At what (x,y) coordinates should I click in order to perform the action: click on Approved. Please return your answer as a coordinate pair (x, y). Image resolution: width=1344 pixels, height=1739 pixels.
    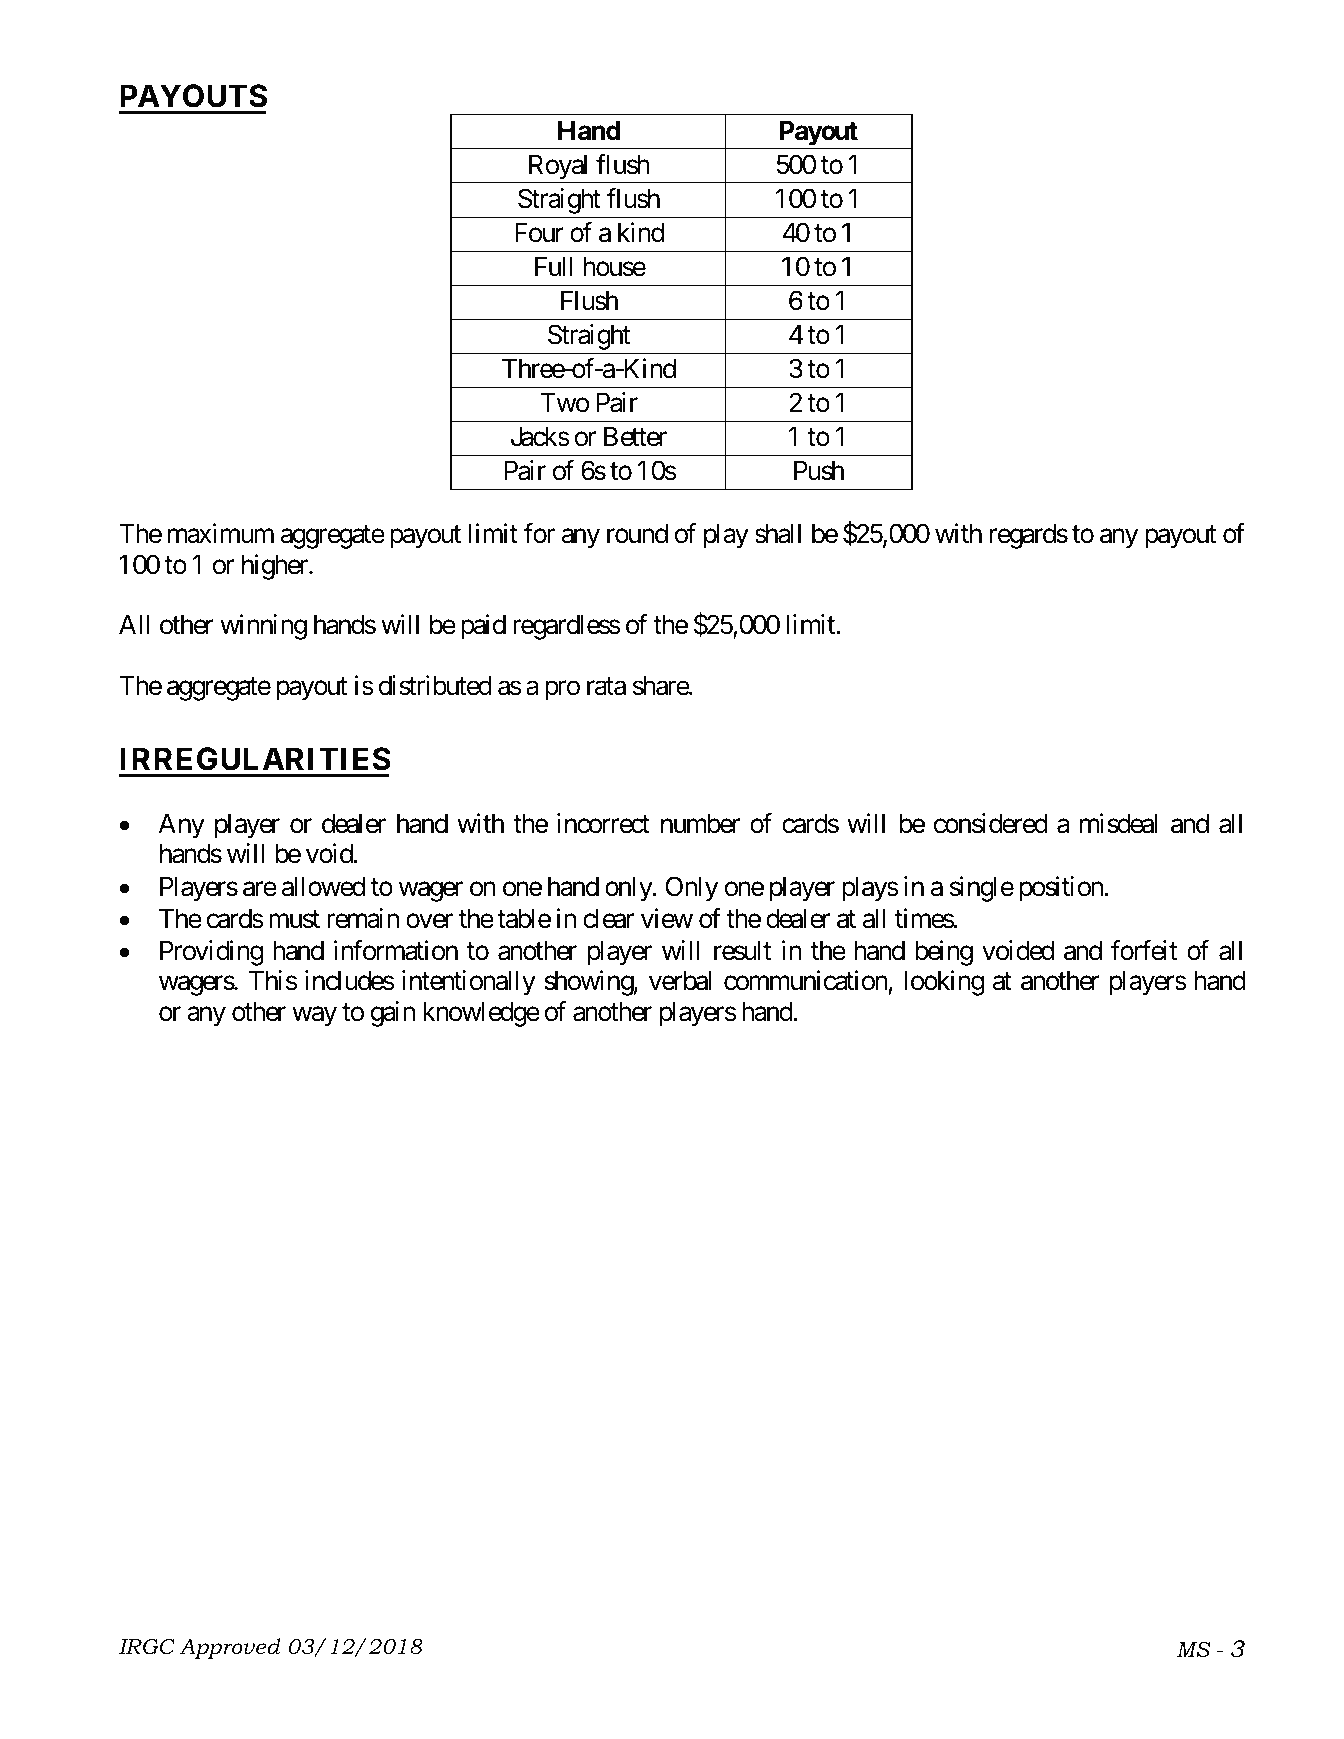
    Looking at the image, I should click on (230, 1648).
